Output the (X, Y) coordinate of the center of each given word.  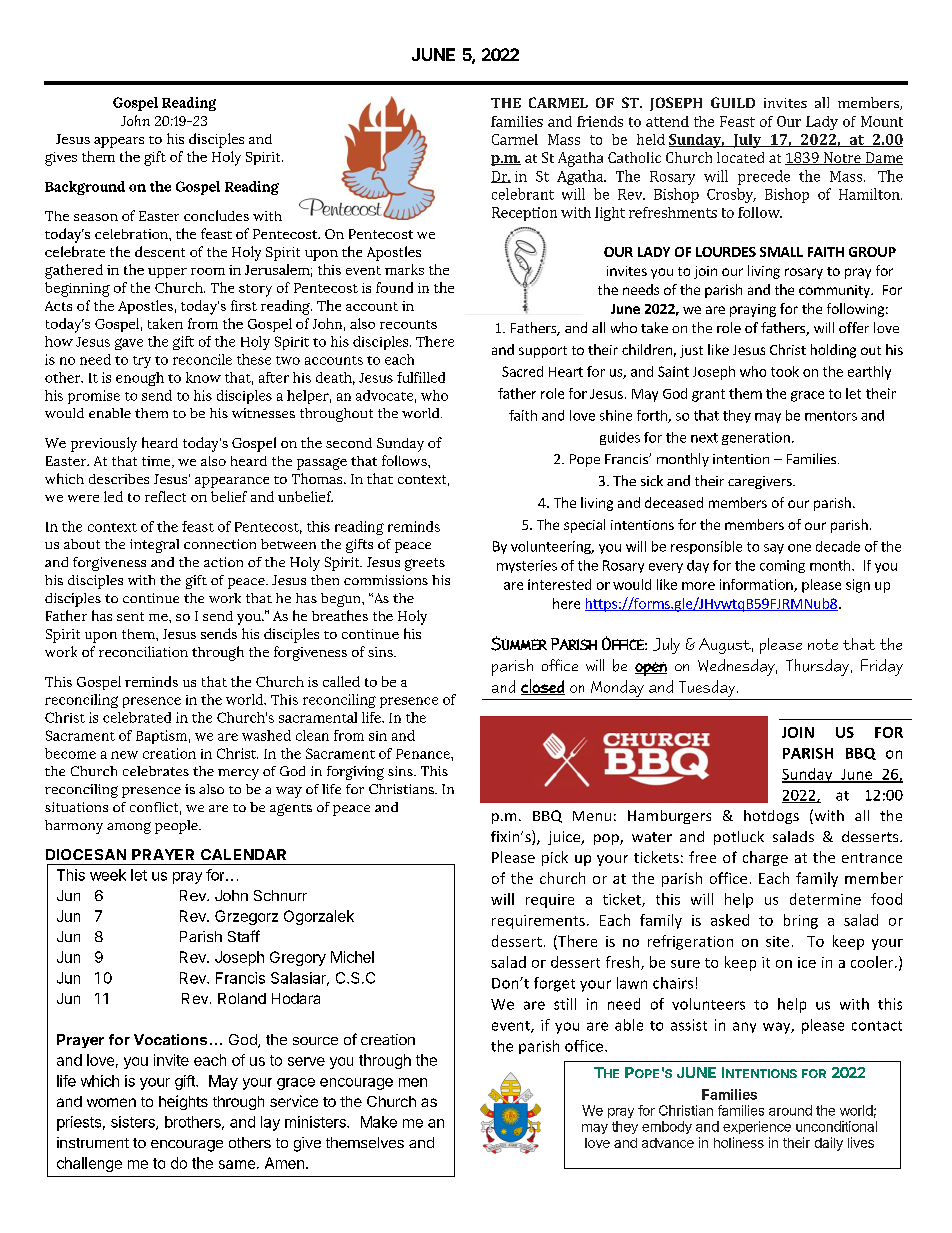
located (740, 157)
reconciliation (143, 651)
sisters (134, 1123)
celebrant (523, 194)
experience (757, 1127)
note (823, 644)
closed (543, 687)
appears (119, 142)
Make (379, 1122)
